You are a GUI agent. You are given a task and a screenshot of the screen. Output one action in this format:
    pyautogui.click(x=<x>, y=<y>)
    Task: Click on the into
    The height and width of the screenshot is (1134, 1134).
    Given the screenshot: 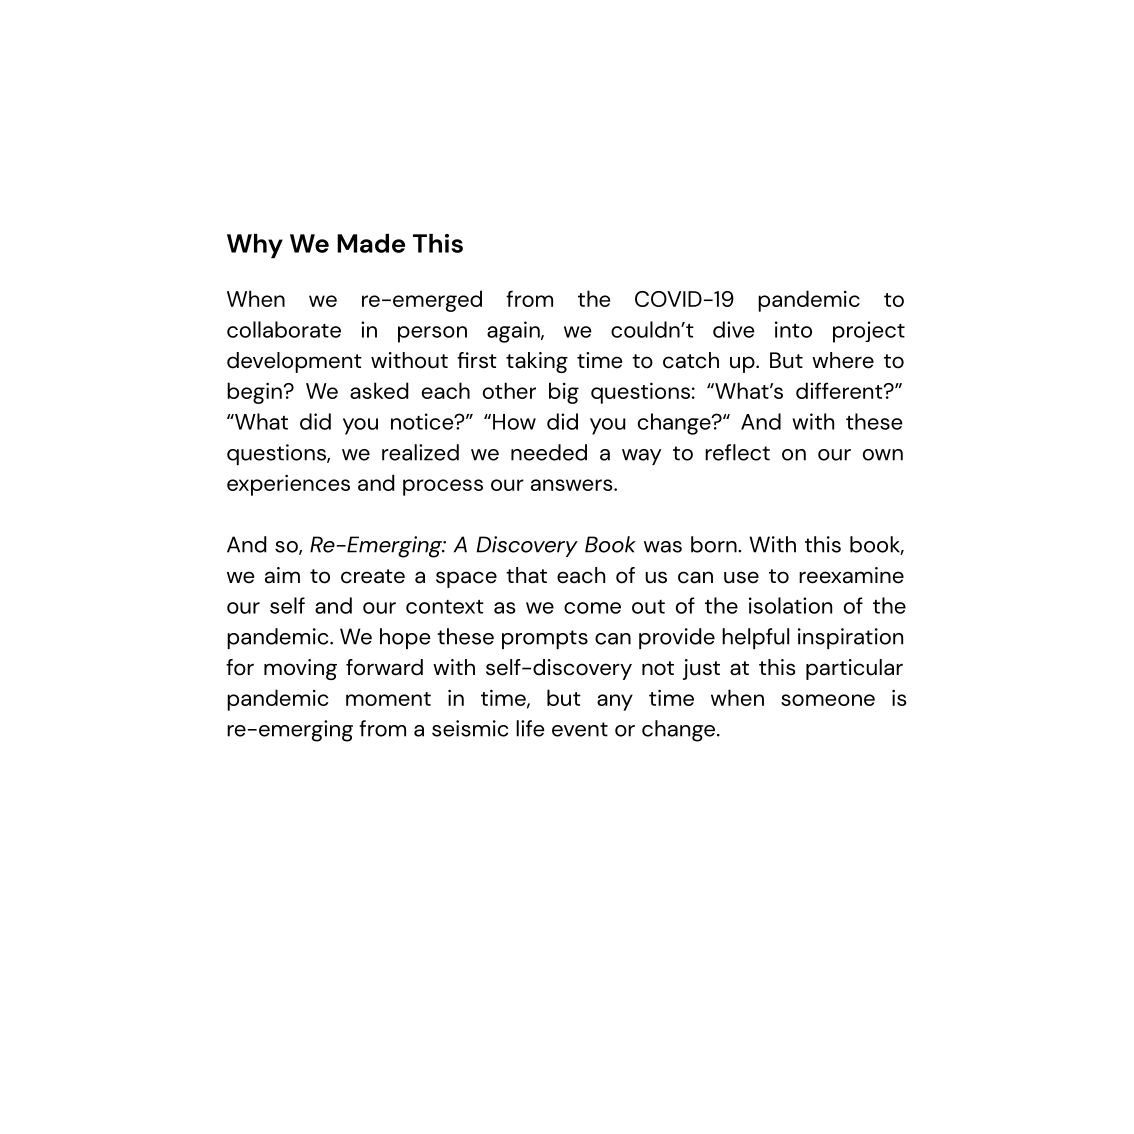 What is the action you would take?
    pyautogui.click(x=793, y=329)
